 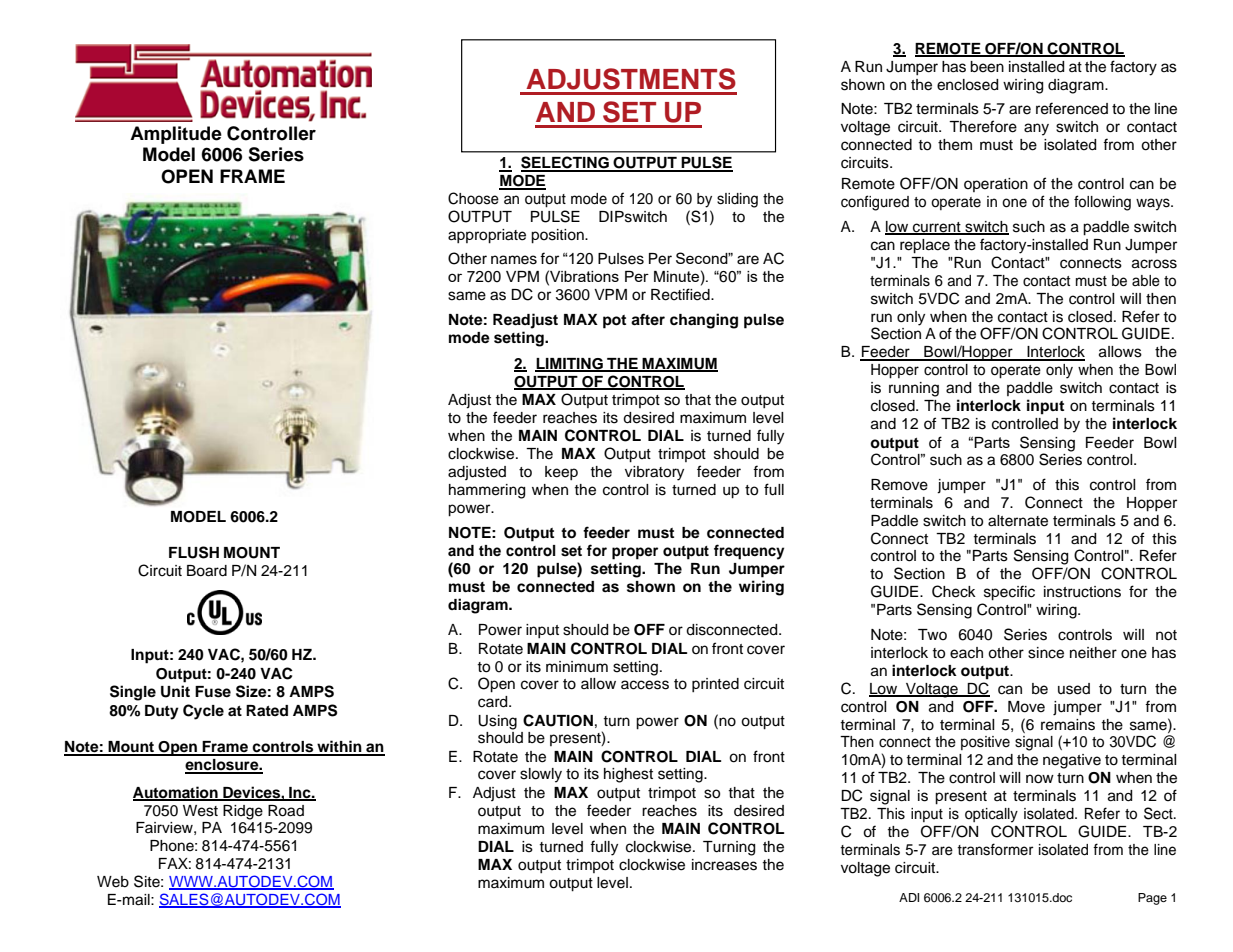 What do you see at coordinates (987, 67) in the screenshot?
I see `been` at bounding box center [987, 67].
